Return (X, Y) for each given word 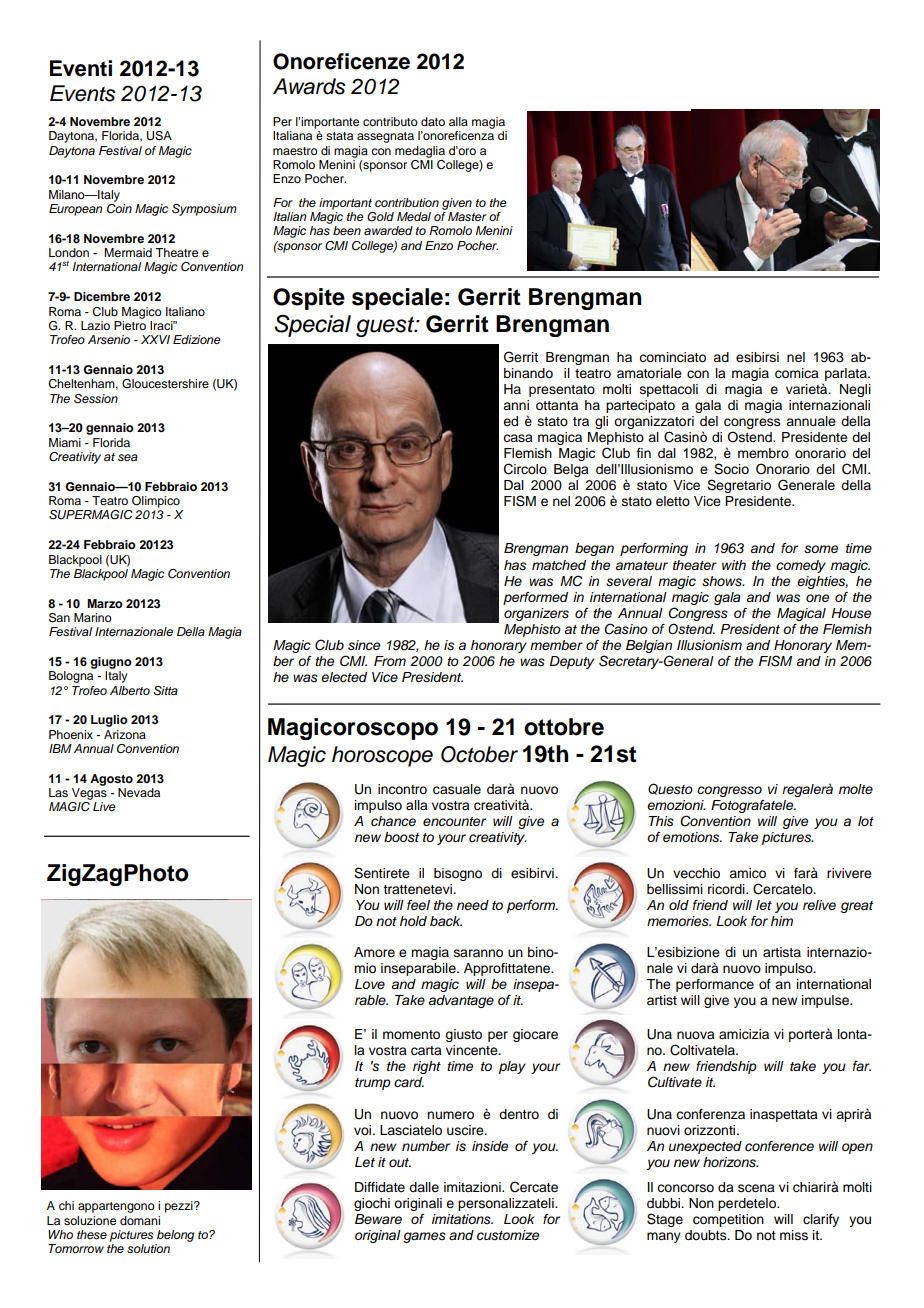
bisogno (458, 874)
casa (518, 438)
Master (467, 216)
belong (175, 1236)
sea (128, 457)
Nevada (139, 792)
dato (433, 121)
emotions (692, 837)
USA (159, 136)
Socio (731, 469)
